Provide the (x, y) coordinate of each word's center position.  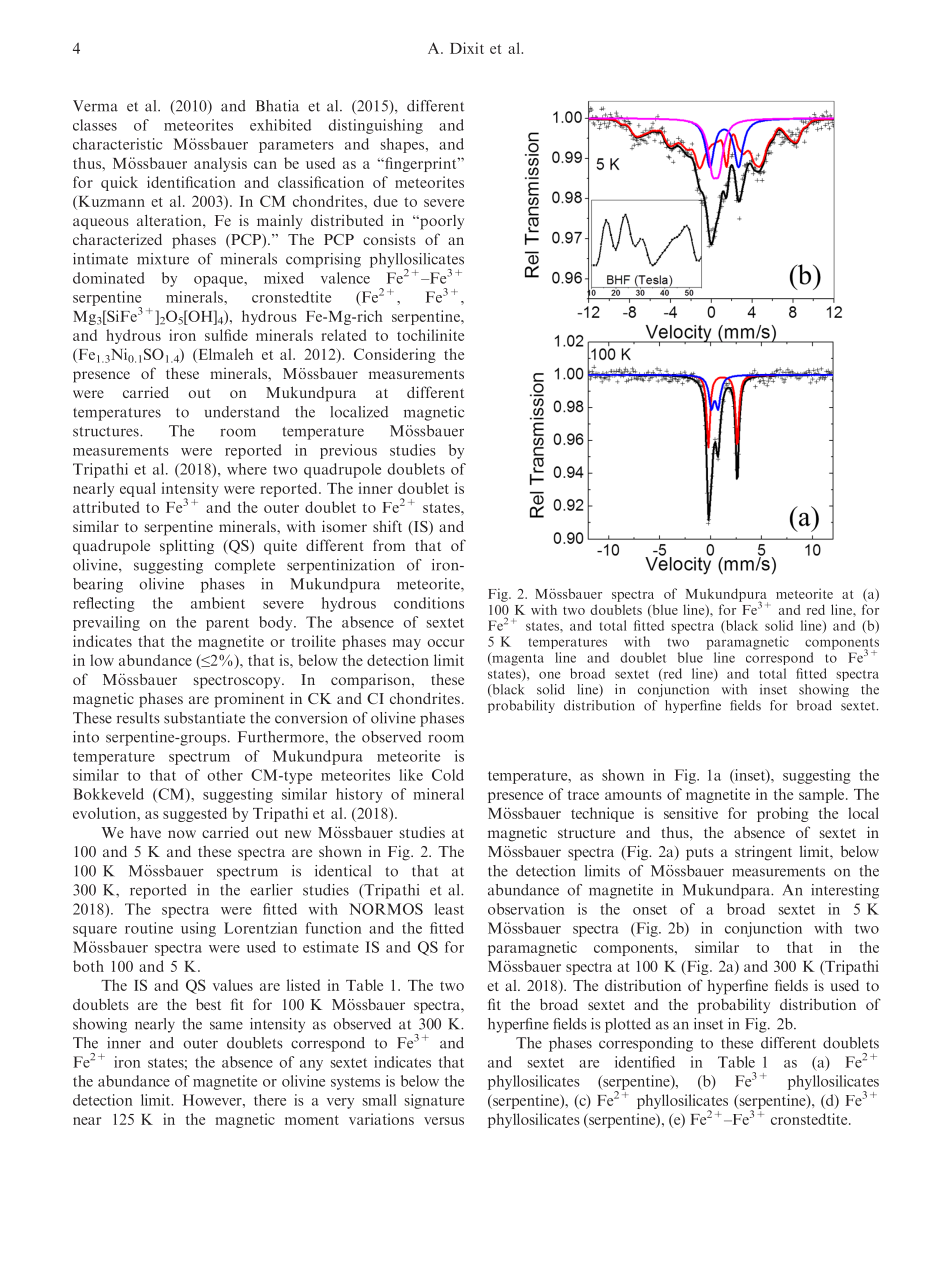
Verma (95, 106)
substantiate (204, 718)
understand (242, 412)
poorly (441, 222)
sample (823, 795)
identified (645, 1062)
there (270, 1100)
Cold (448, 775)
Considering (395, 355)
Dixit (467, 48)
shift (387, 526)
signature (434, 1101)
